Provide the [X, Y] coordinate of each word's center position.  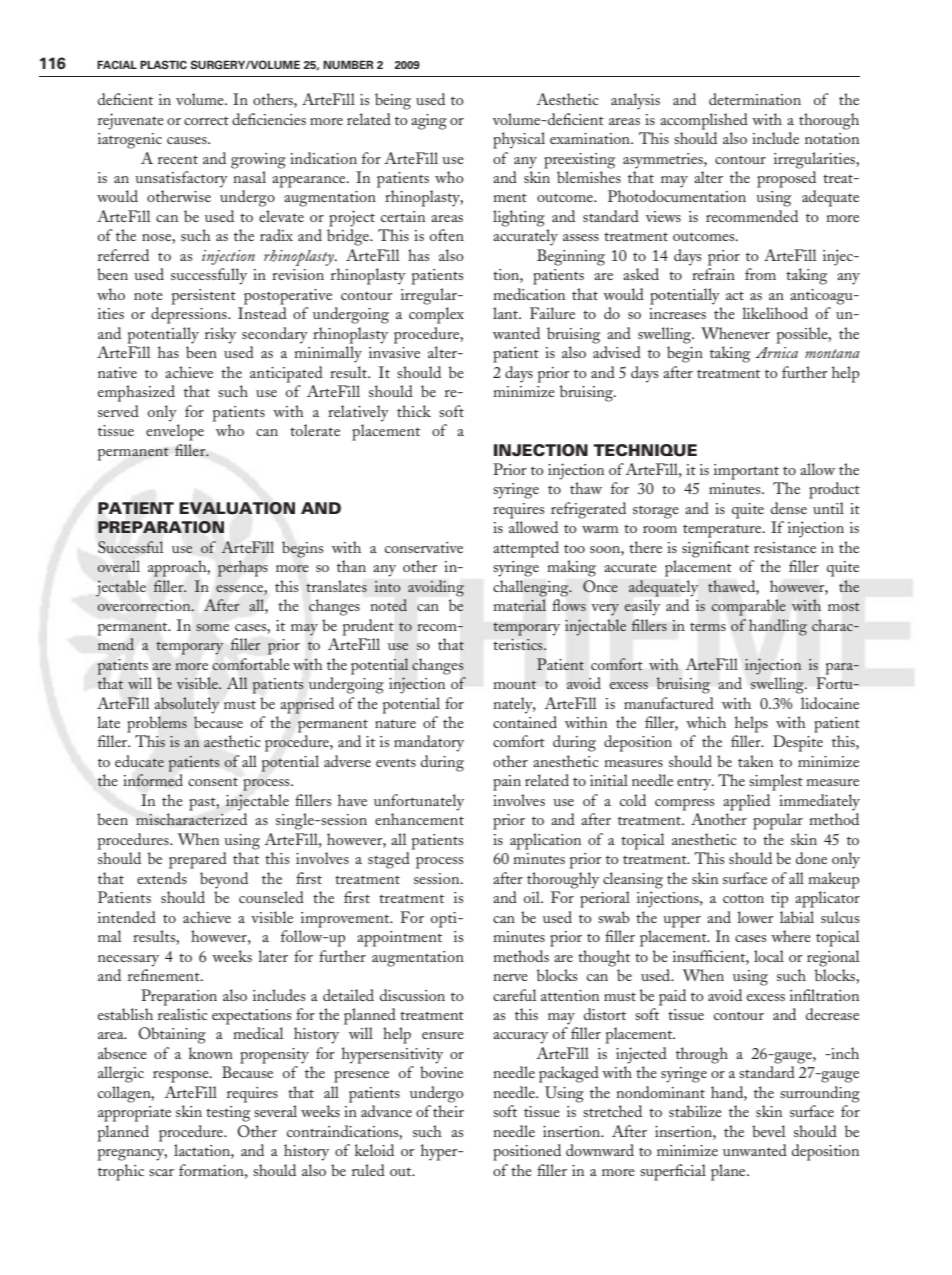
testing [228, 1114]
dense [789, 508]
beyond [224, 880]
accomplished [704, 121]
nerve [510, 977]
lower [755, 917]
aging [429, 122]
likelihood [775, 313]
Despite [798, 743]
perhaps [243, 568]
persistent [203, 297]
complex [436, 315]
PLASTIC [163, 64]
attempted [526, 549]
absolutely [187, 705]
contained [525, 722]
